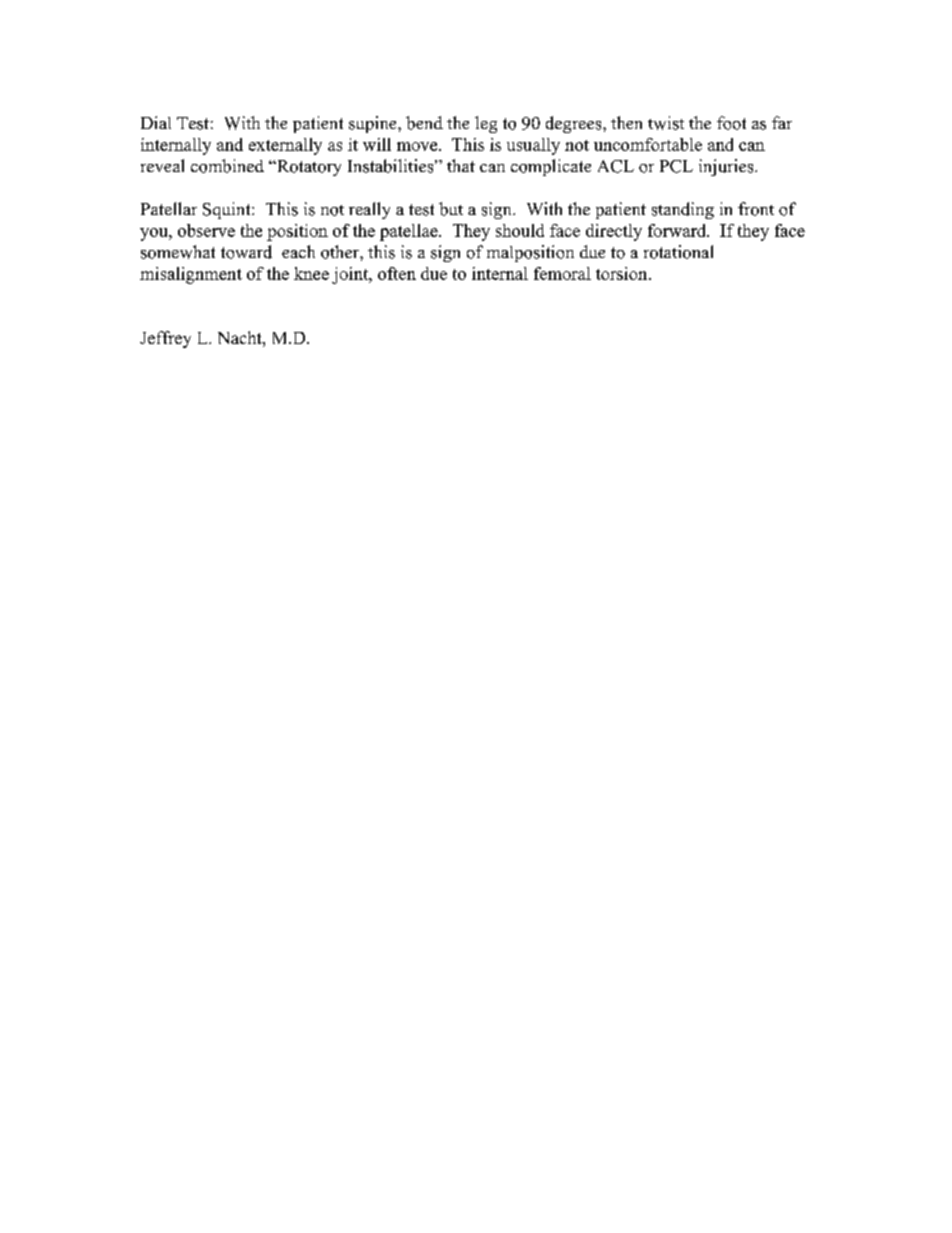 Image resolution: width=952 pixels, height=1233 pixels. I want to click on Dial, so click(156, 122).
